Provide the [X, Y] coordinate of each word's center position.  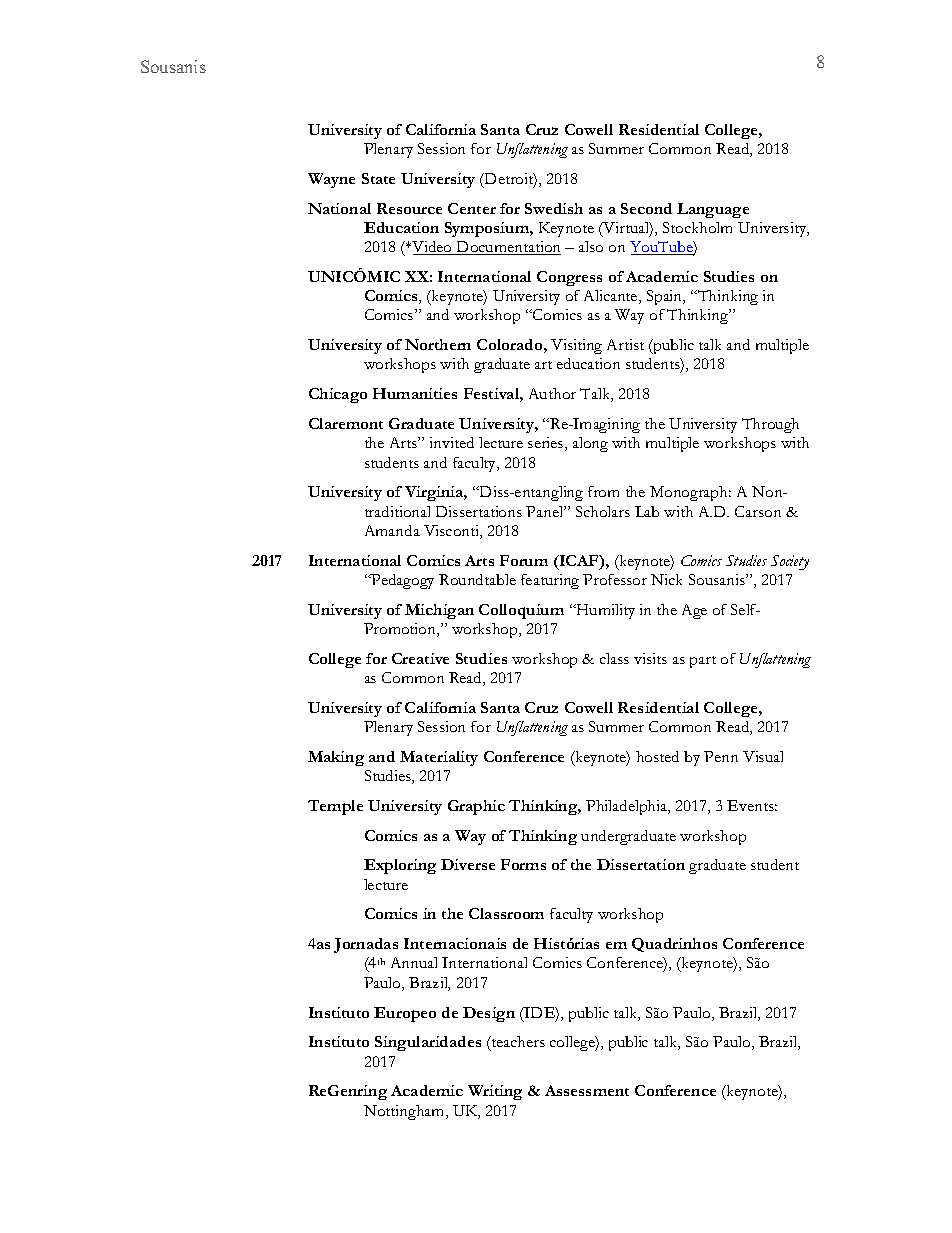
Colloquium [521, 611]
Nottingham [405, 1112]
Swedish [554, 208]
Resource [409, 208]
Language [713, 210]
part [703, 662]
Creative [420, 658]
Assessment [587, 1090]
